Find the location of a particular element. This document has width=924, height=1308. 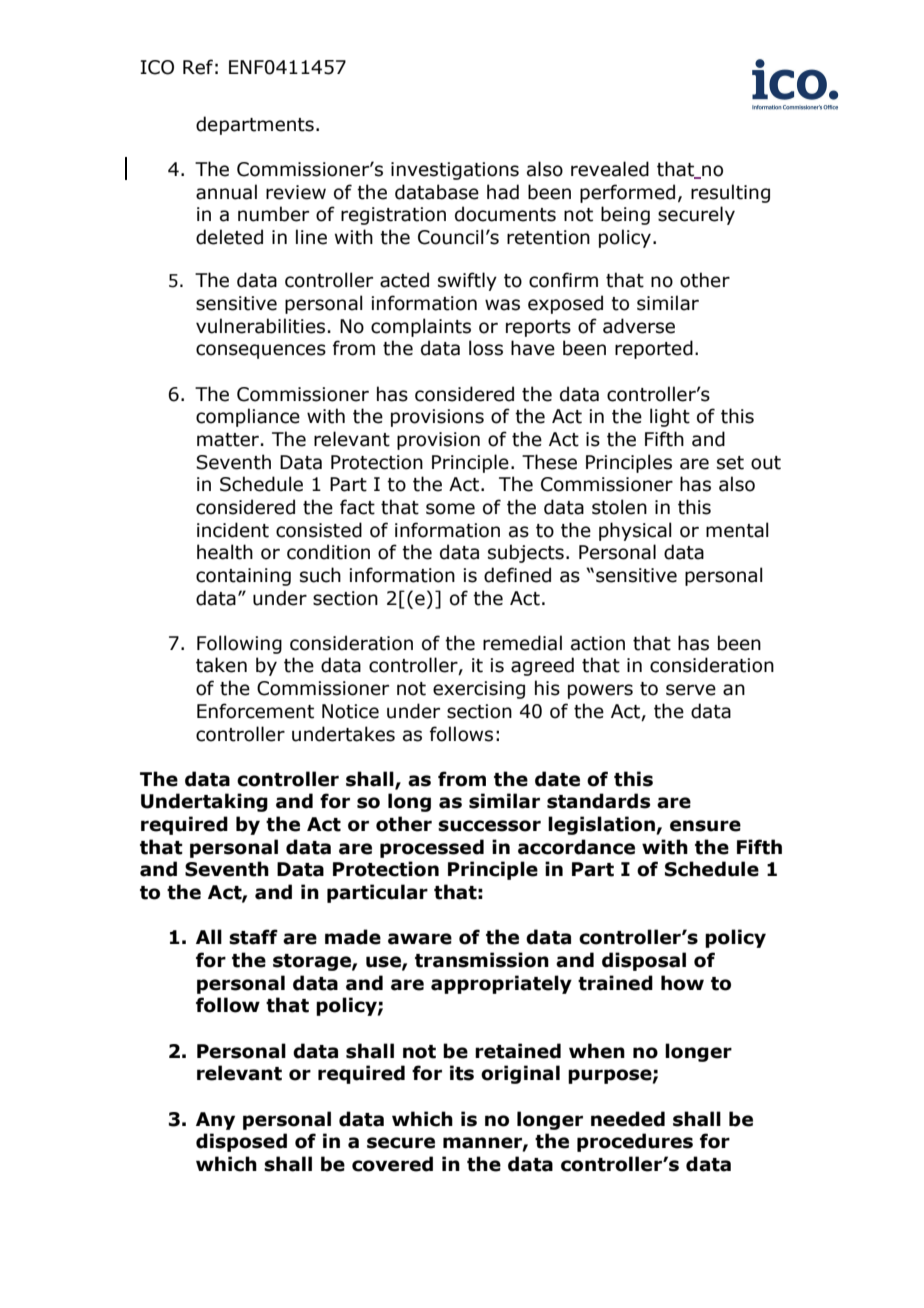

ICO is located at coordinates (157, 67).
